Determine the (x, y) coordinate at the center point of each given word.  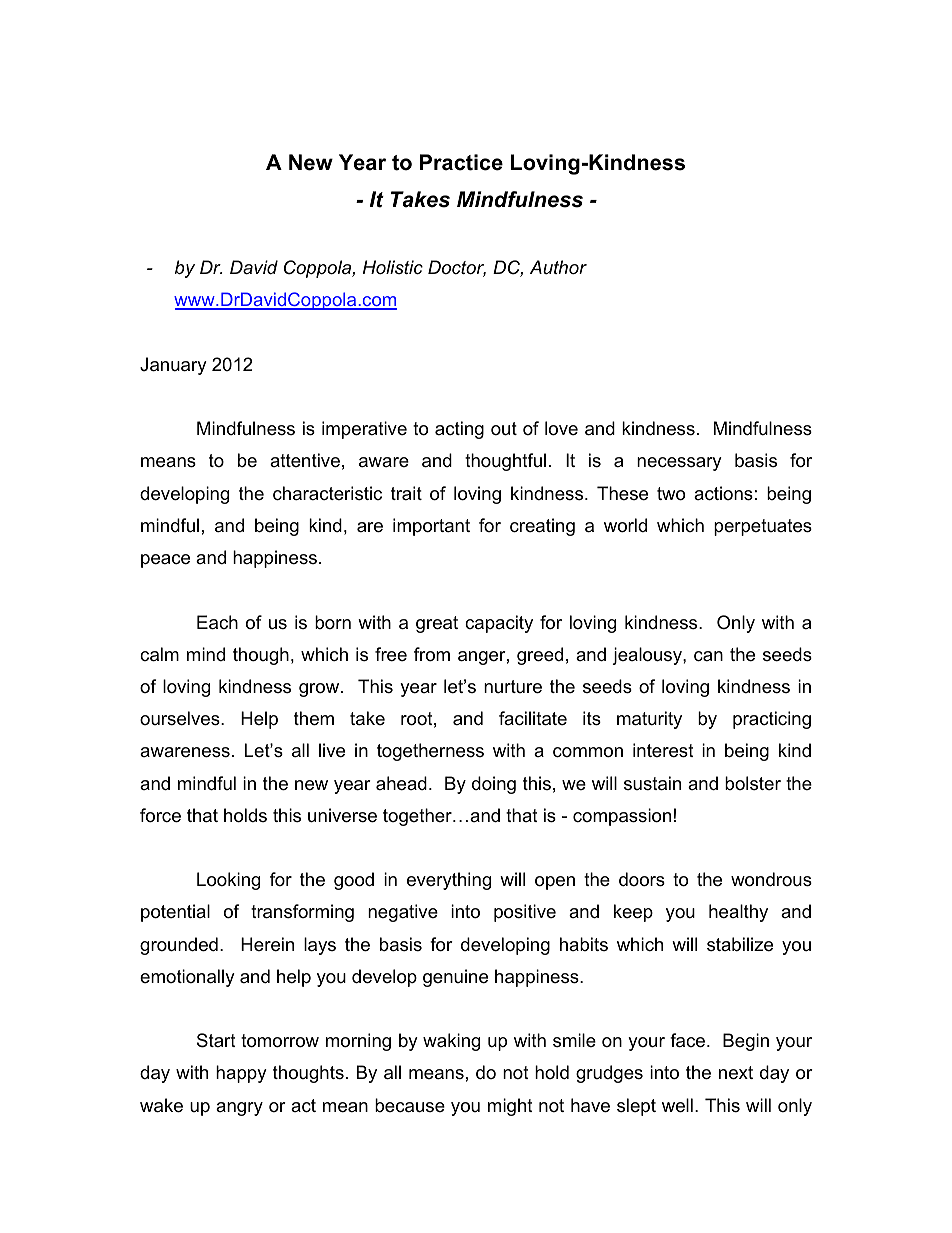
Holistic (393, 267)
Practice (461, 162)
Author (558, 267)
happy (241, 1074)
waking (451, 1042)
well (677, 1105)
